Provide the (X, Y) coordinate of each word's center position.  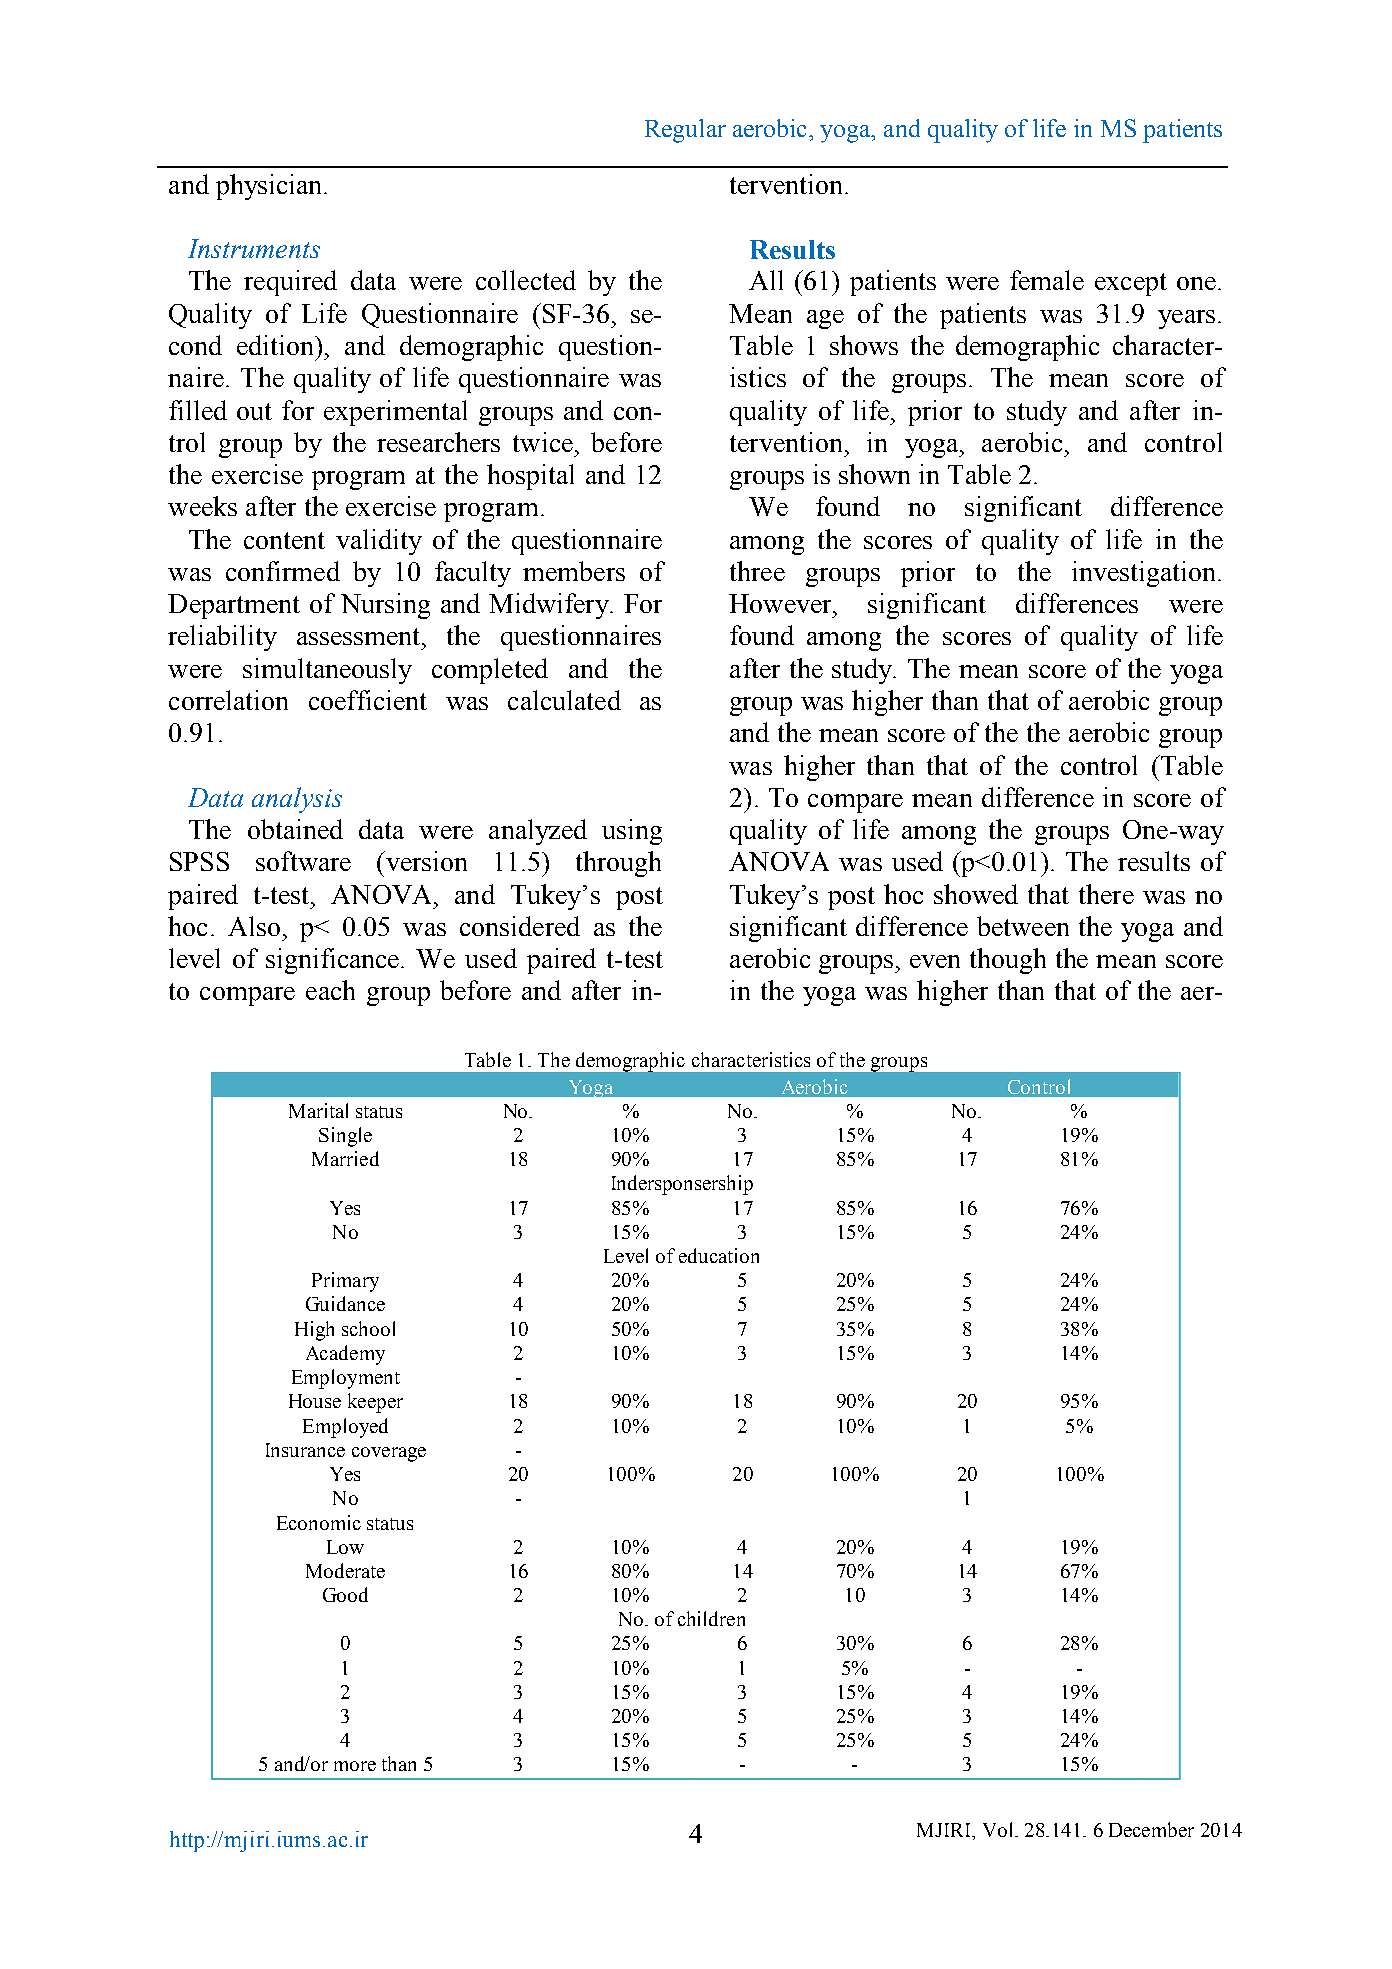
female (1047, 280)
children (711, 1618)
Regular (685, 131)
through (618, 864)
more (355, 1766)
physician (270, 187)
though (1008, 961)
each (330, 990)
